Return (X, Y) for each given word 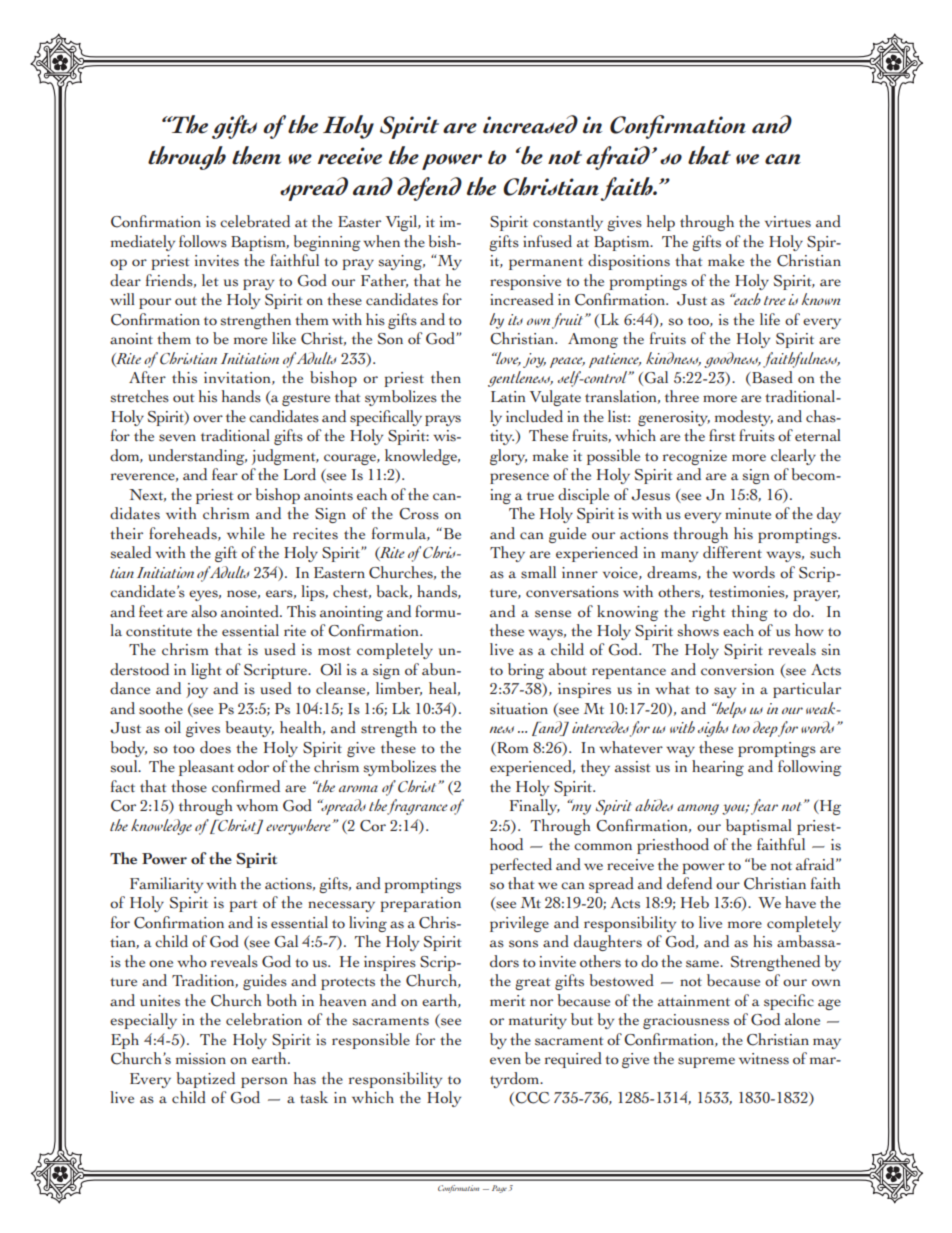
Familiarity (166, 885)
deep (765, 729)
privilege (519, 924)
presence (519, 478)
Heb (695, 902)
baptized (205, 1080)
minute (748, 514)
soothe (161, 708)
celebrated (255, 221)
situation (519, 709)
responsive (525, 282)
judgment (285, 457)
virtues (788, 222)
